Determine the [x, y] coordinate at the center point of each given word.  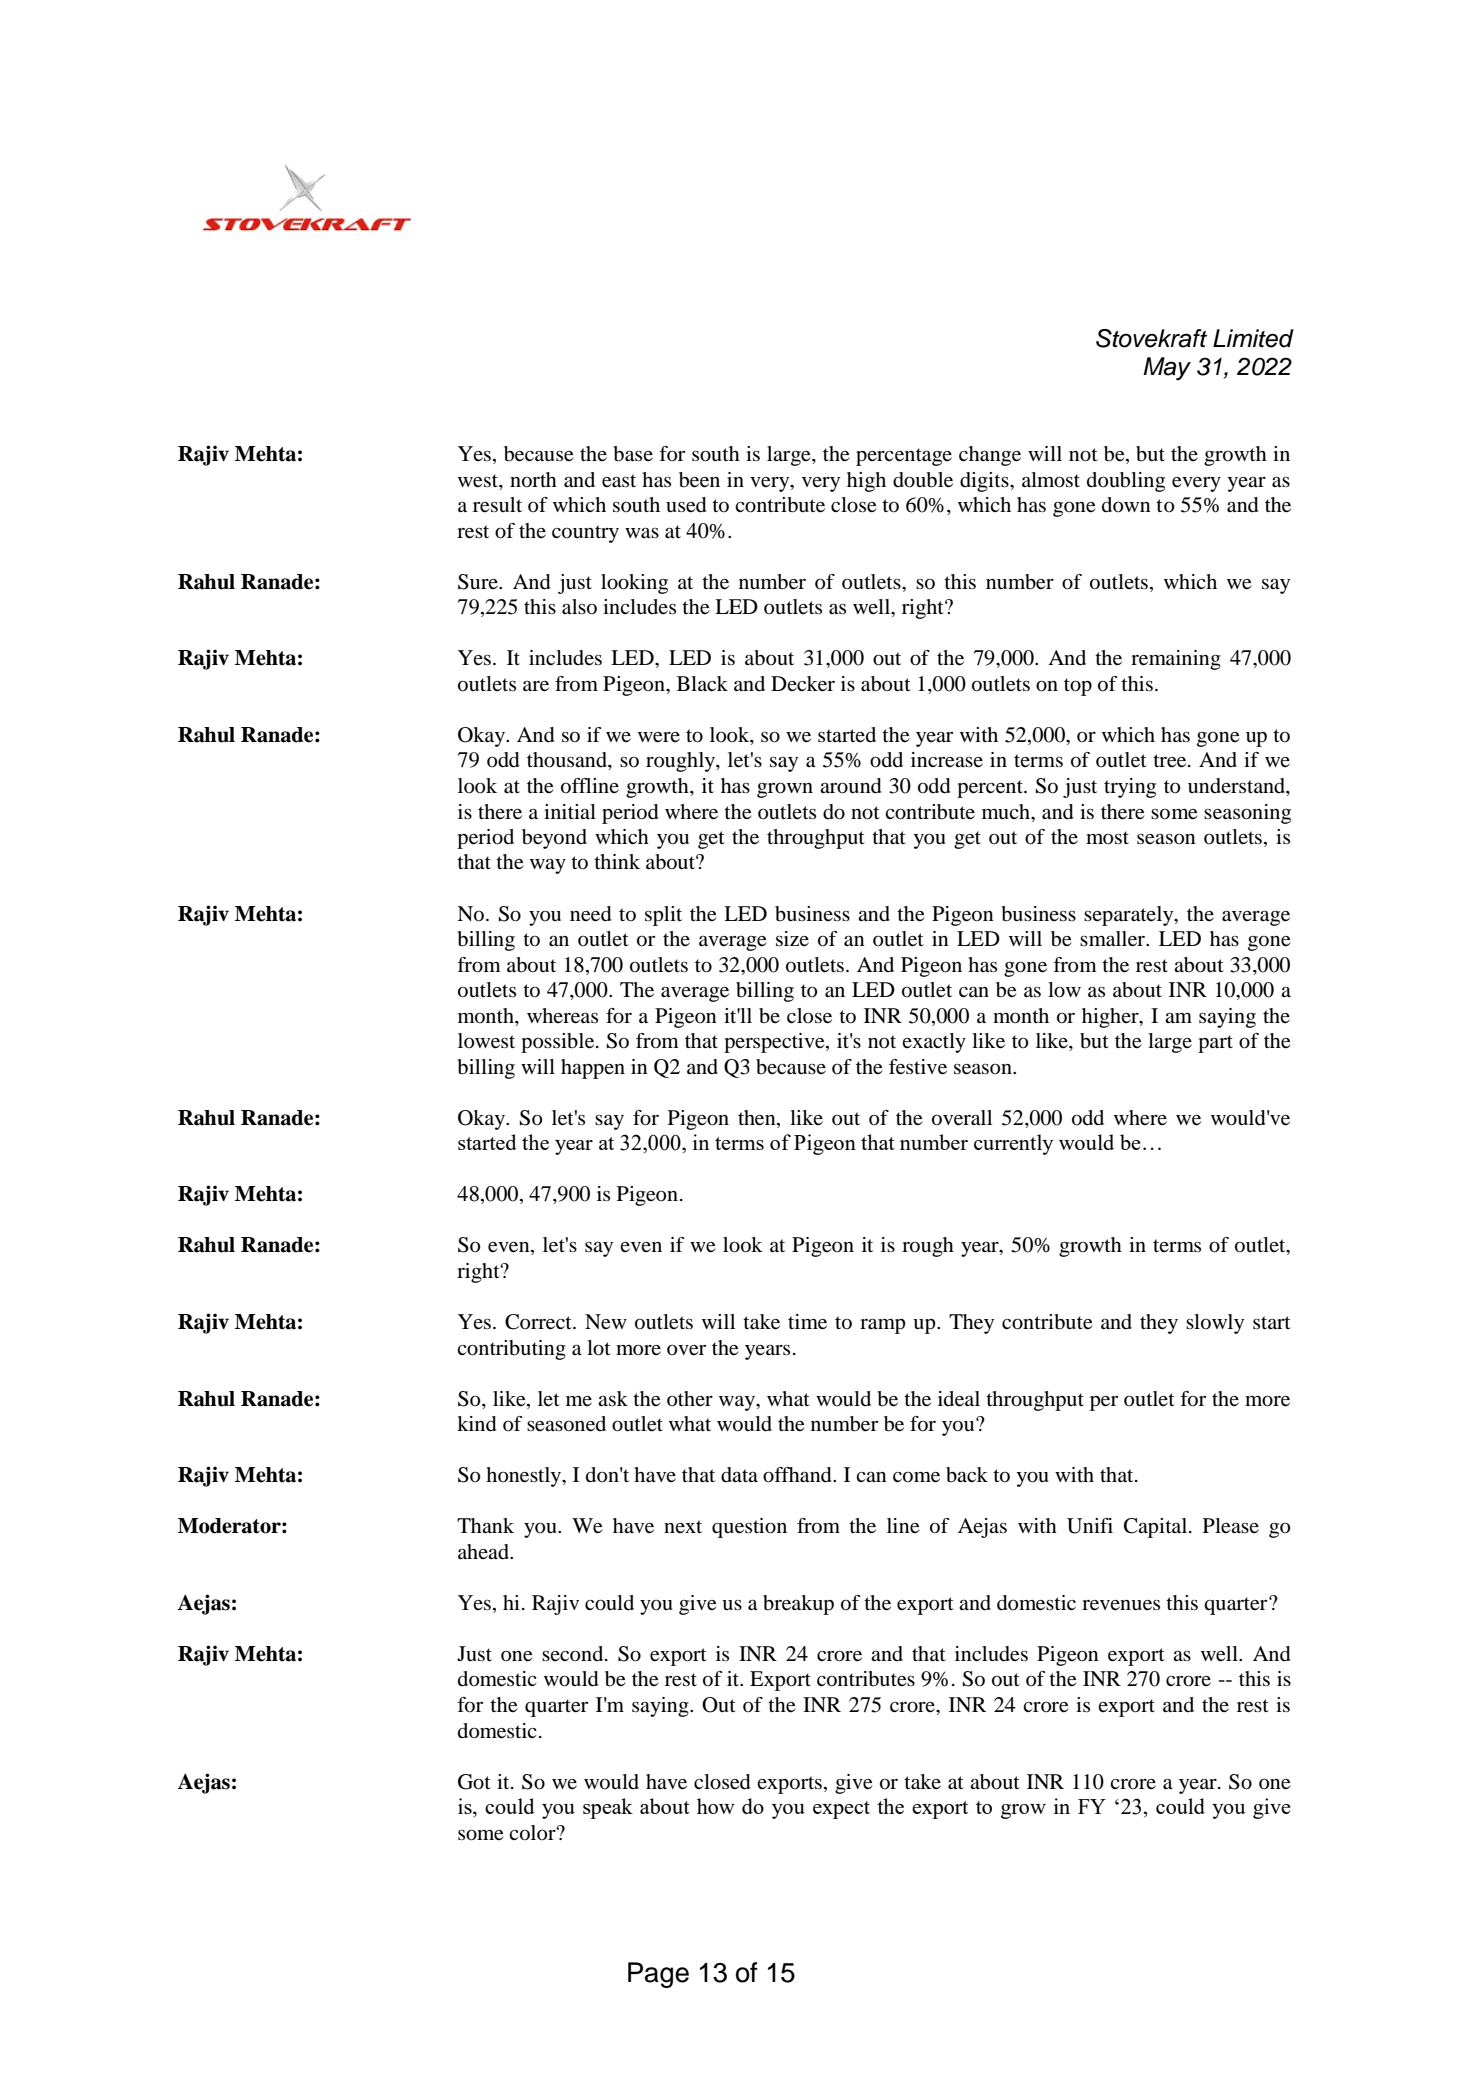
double [923, 480]
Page [658, 1975]
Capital [1157, 1528]
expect [841, 1810]
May [1167, 369]
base [633, 454]
